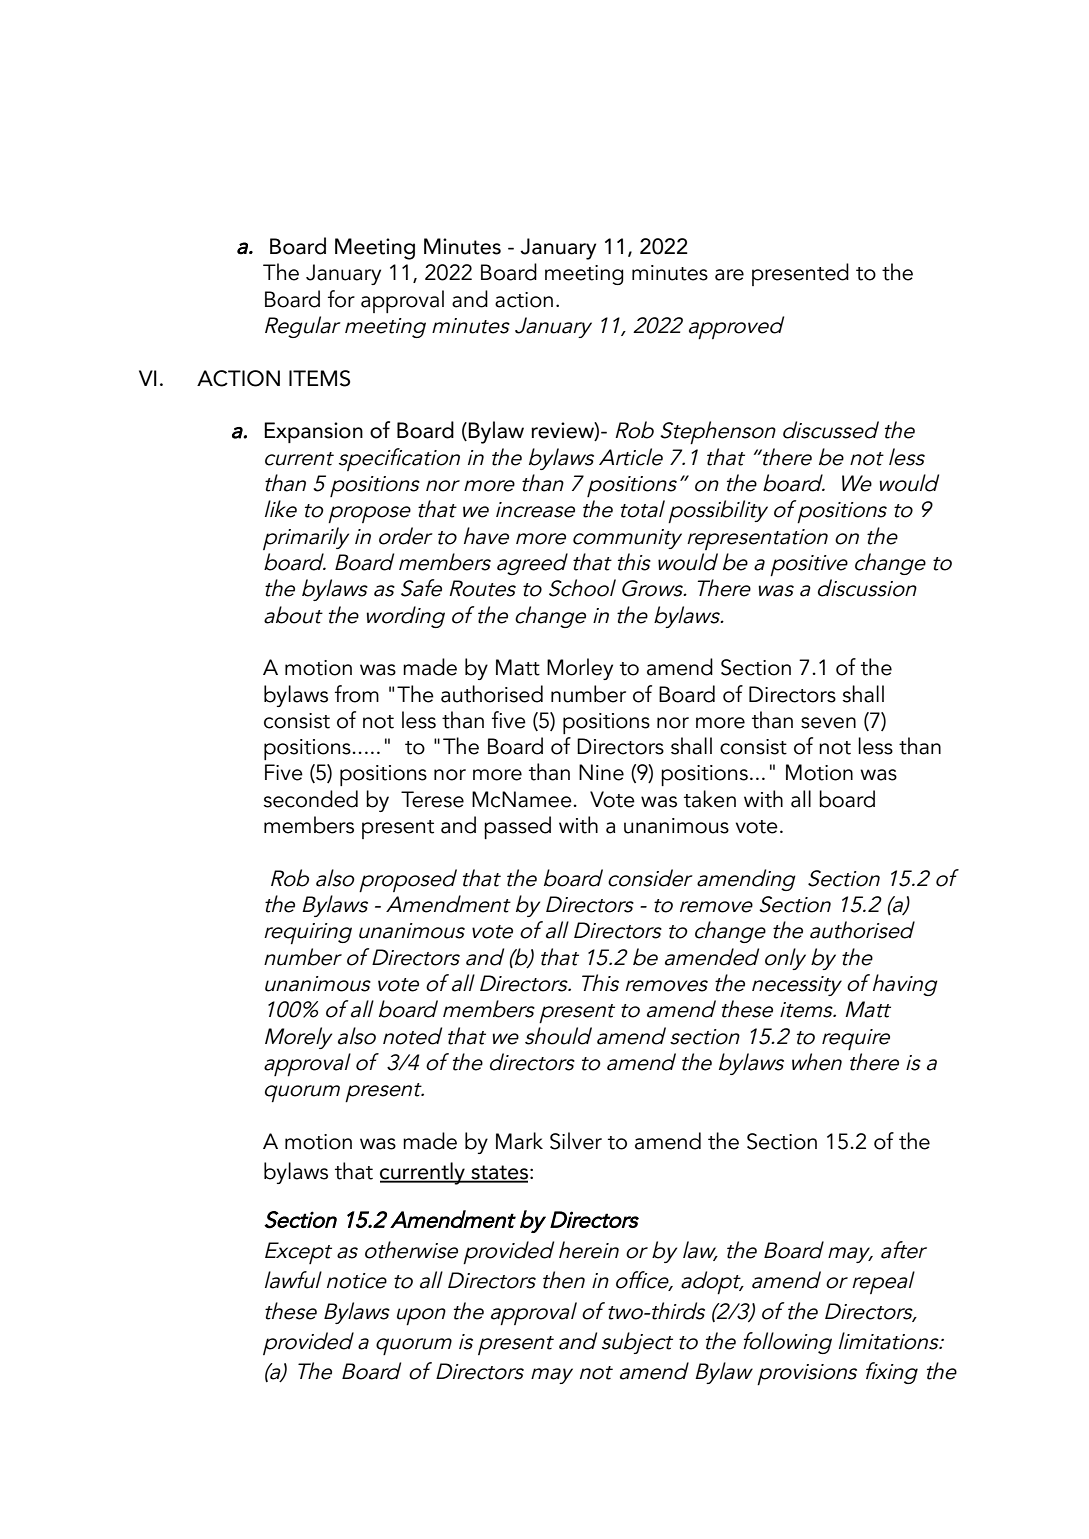 The height and width of the screenshot is (1539, 1089). I want to click on Morley, so click(580, 669).
